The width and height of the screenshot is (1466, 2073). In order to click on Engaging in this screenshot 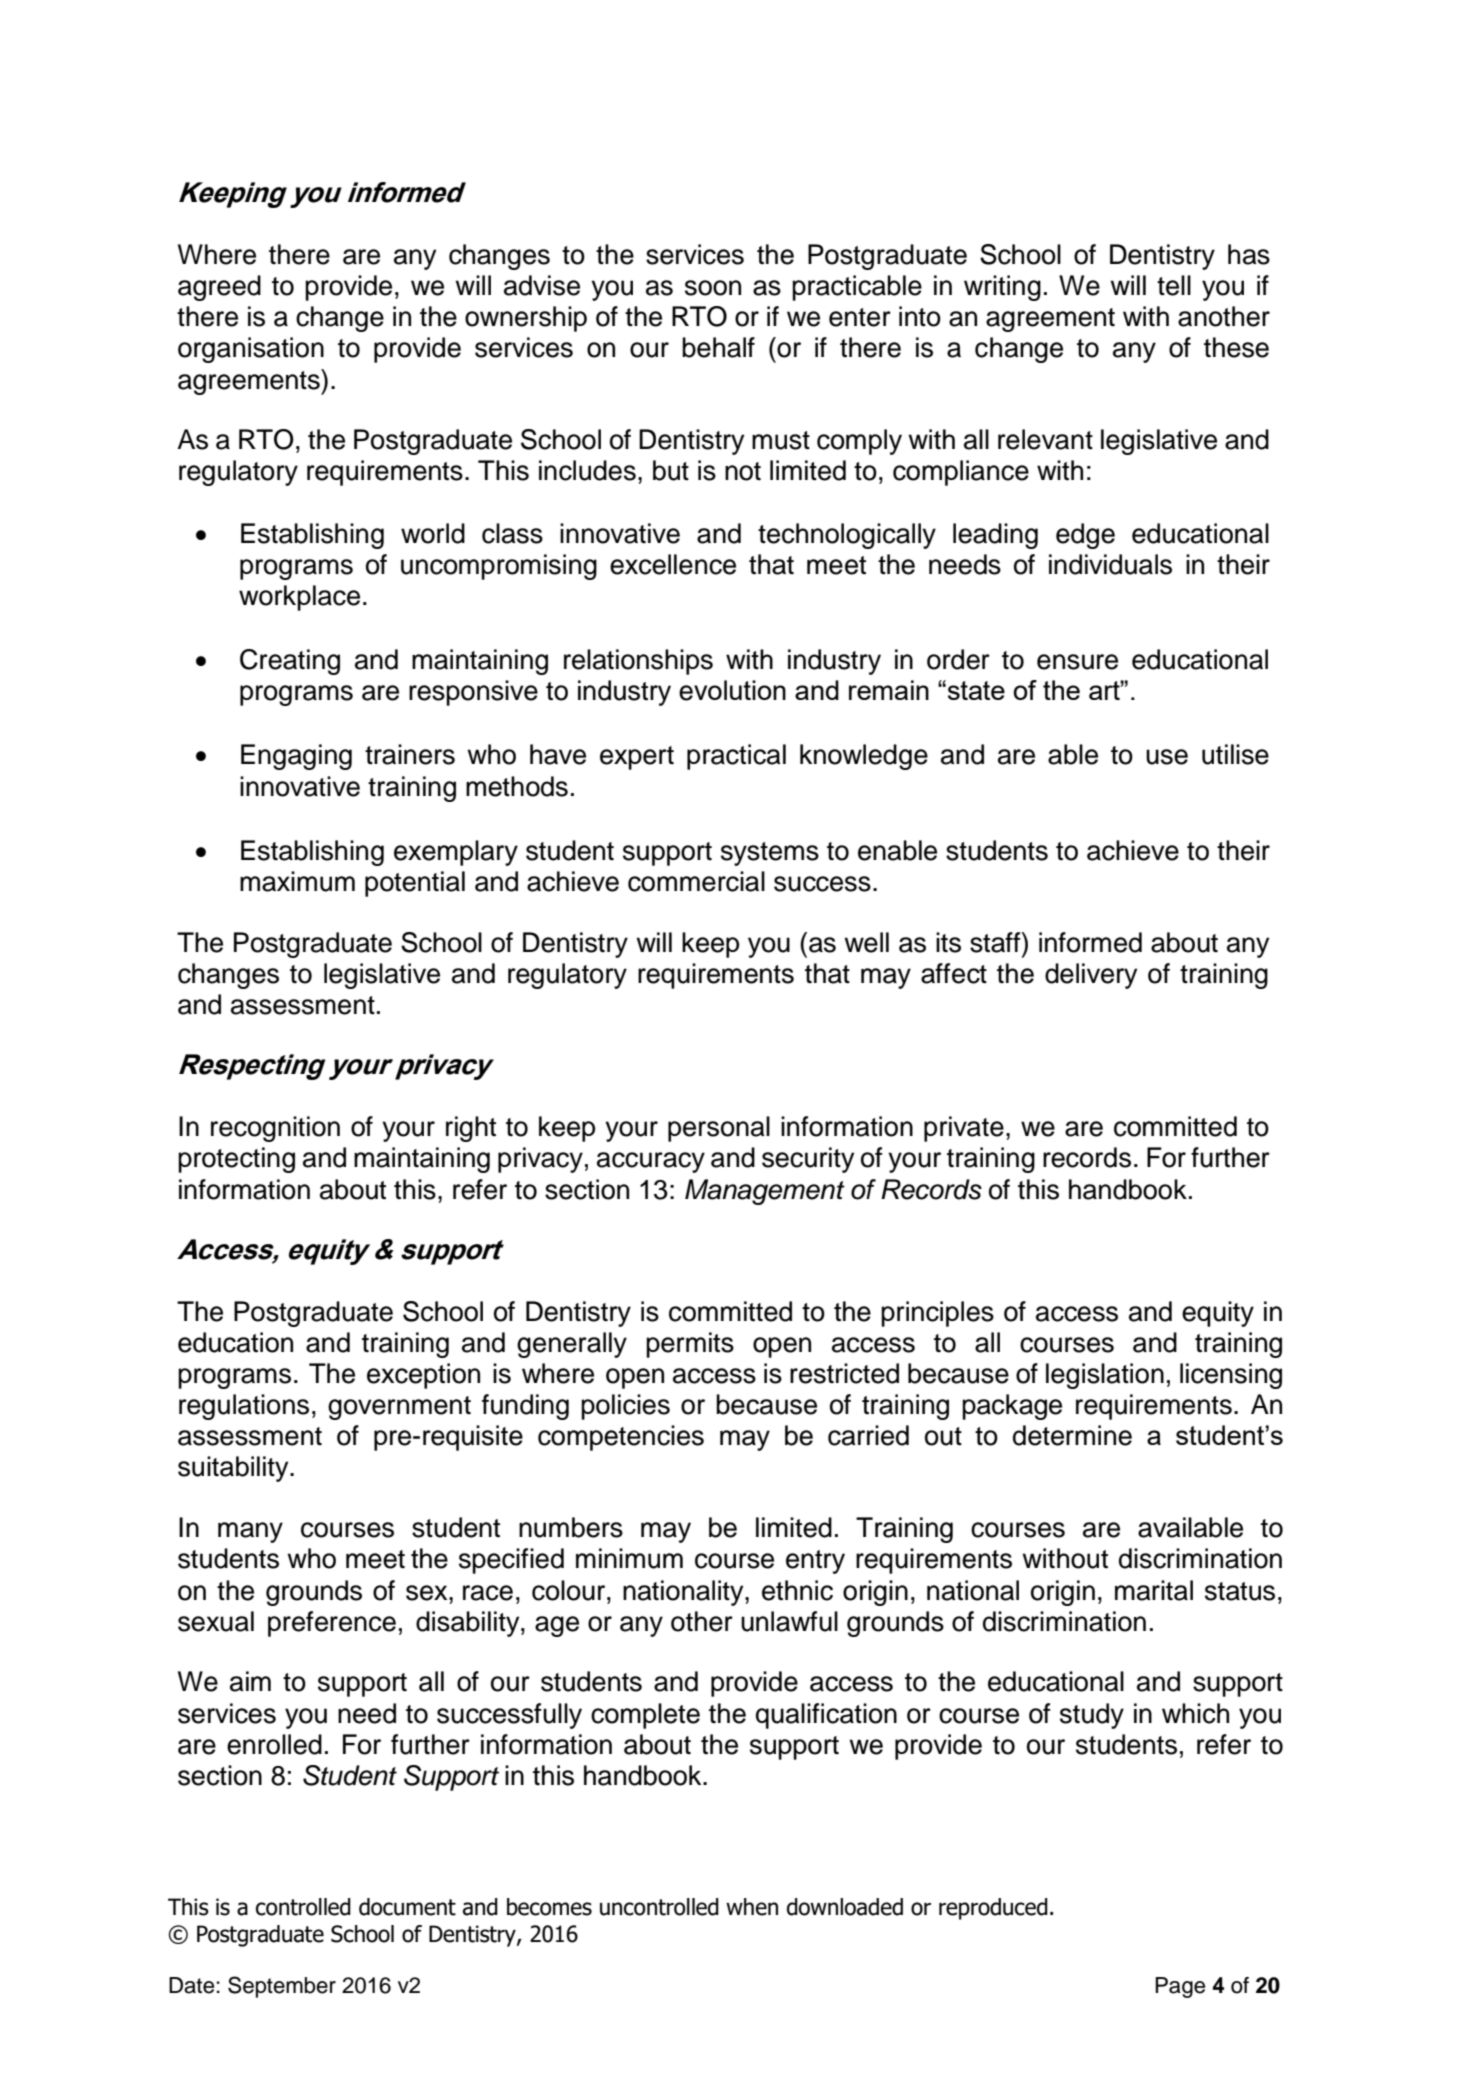, I will do `click(296, 757)`.
